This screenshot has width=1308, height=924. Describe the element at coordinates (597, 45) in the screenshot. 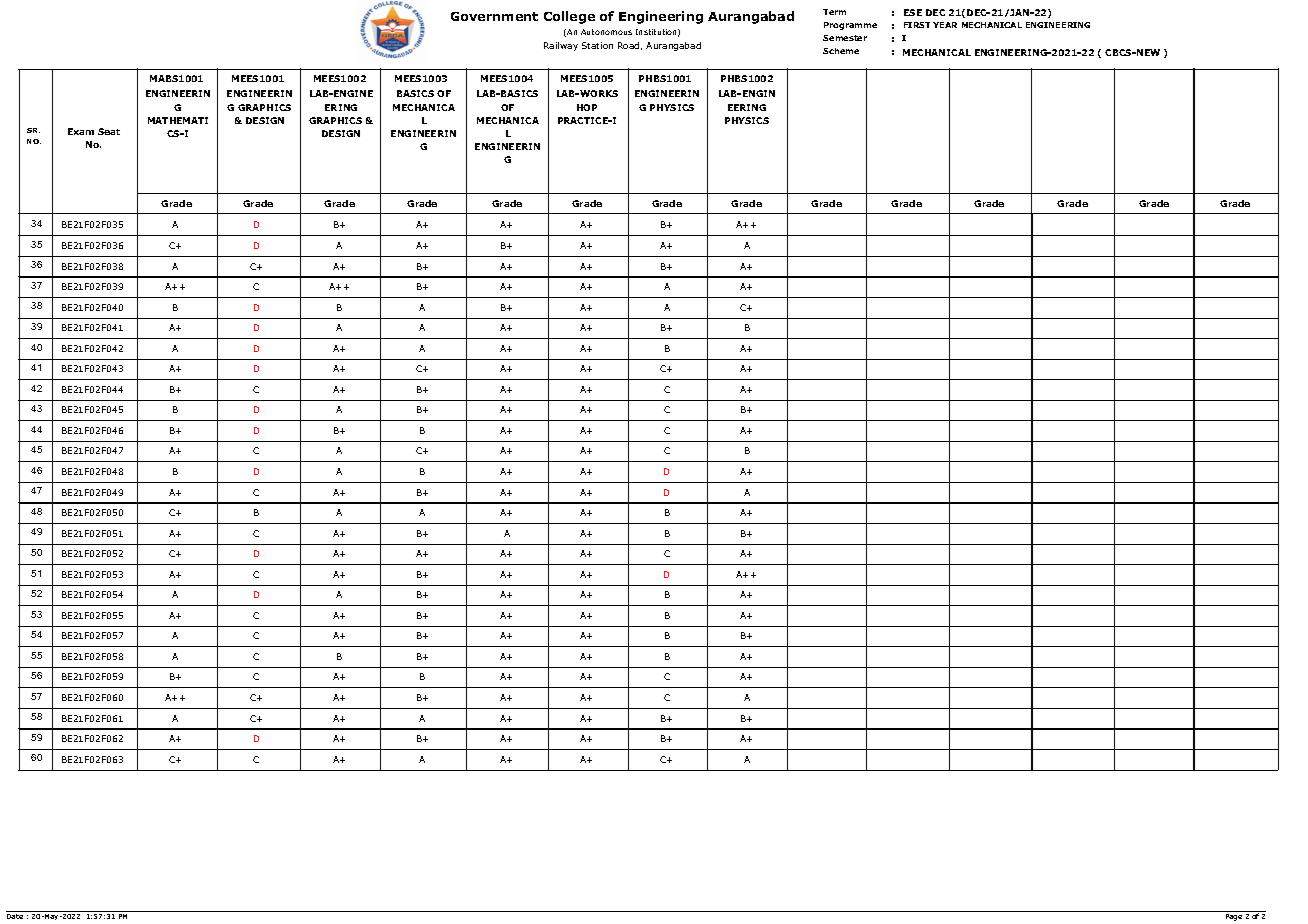

I see `Station` at that location.
